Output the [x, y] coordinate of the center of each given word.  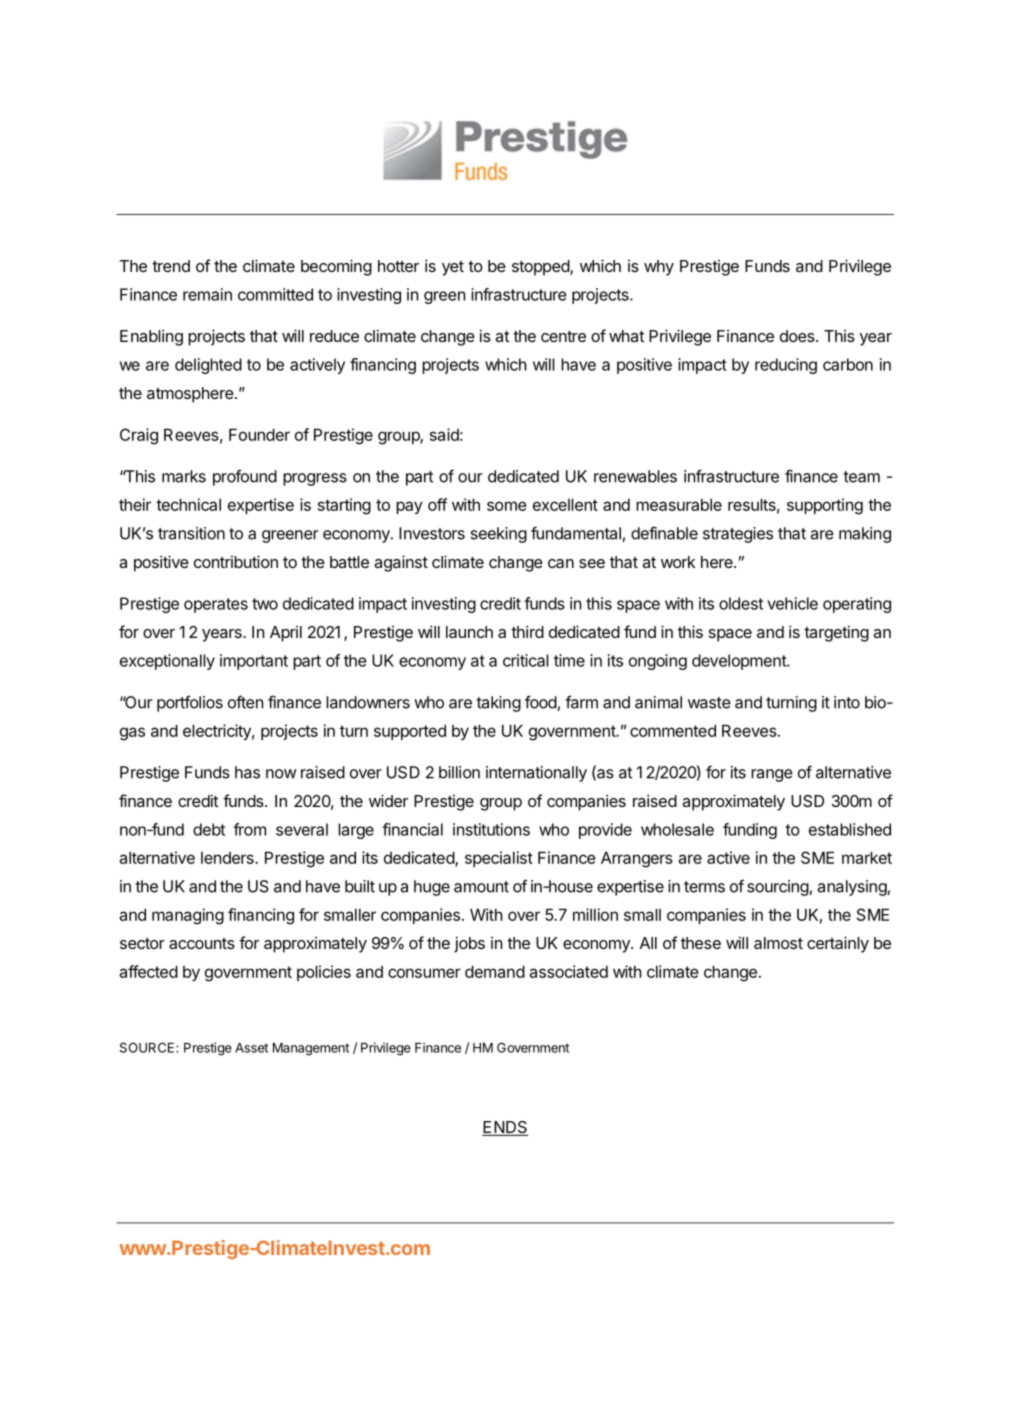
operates [216, 605]
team [861, 477]
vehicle [792, 603]
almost [778, 943]
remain [207, 294]
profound [245, 477]
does [798, 336]
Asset [251, 1048]
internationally [536, 774]
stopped [541, 268]
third [527, 631]
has [247, 772]
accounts [202, 943]
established [850, 829]
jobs [469, 944]
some [507, 506]
